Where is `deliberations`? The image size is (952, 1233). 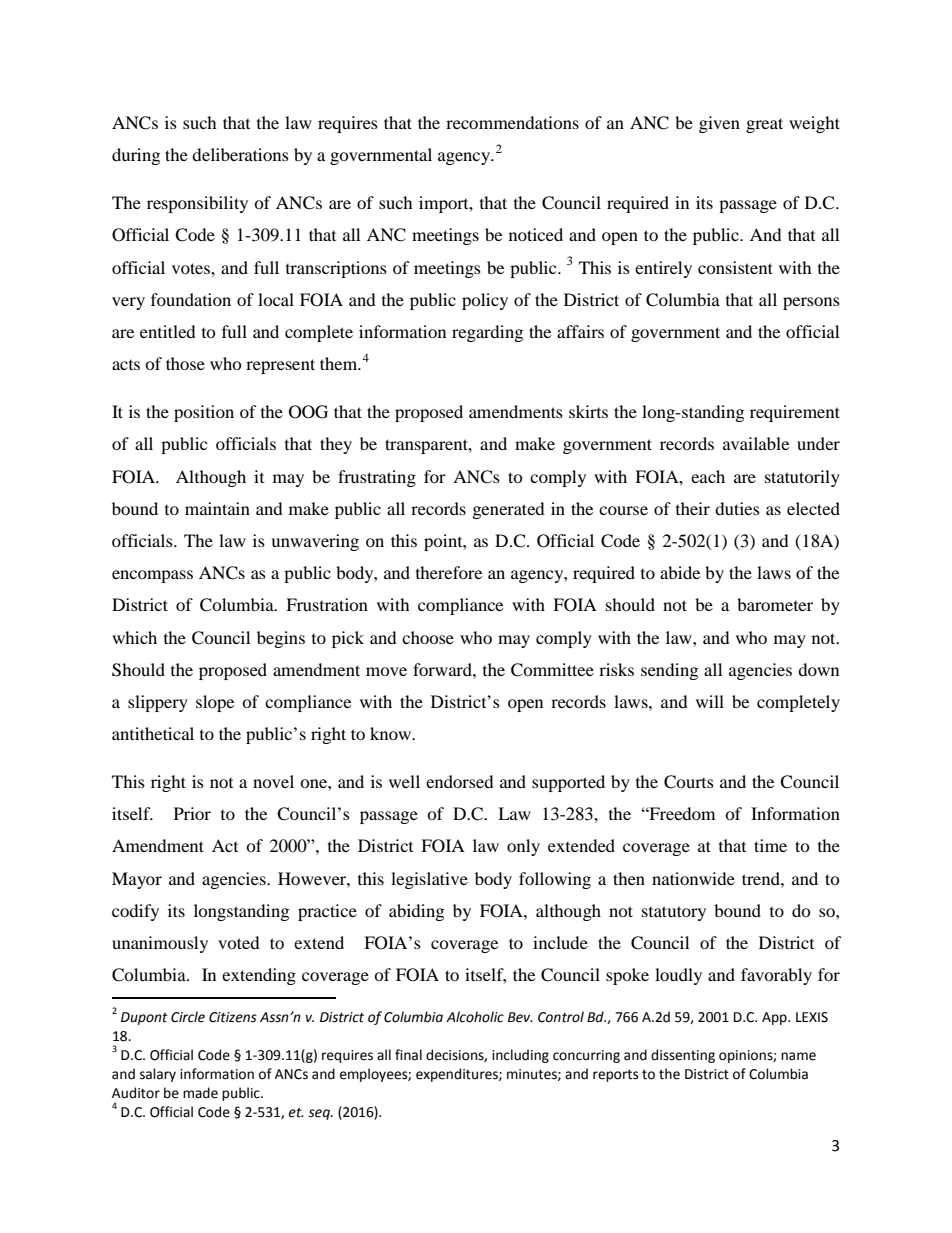 deliberations is located at coordinates (240, 154).
